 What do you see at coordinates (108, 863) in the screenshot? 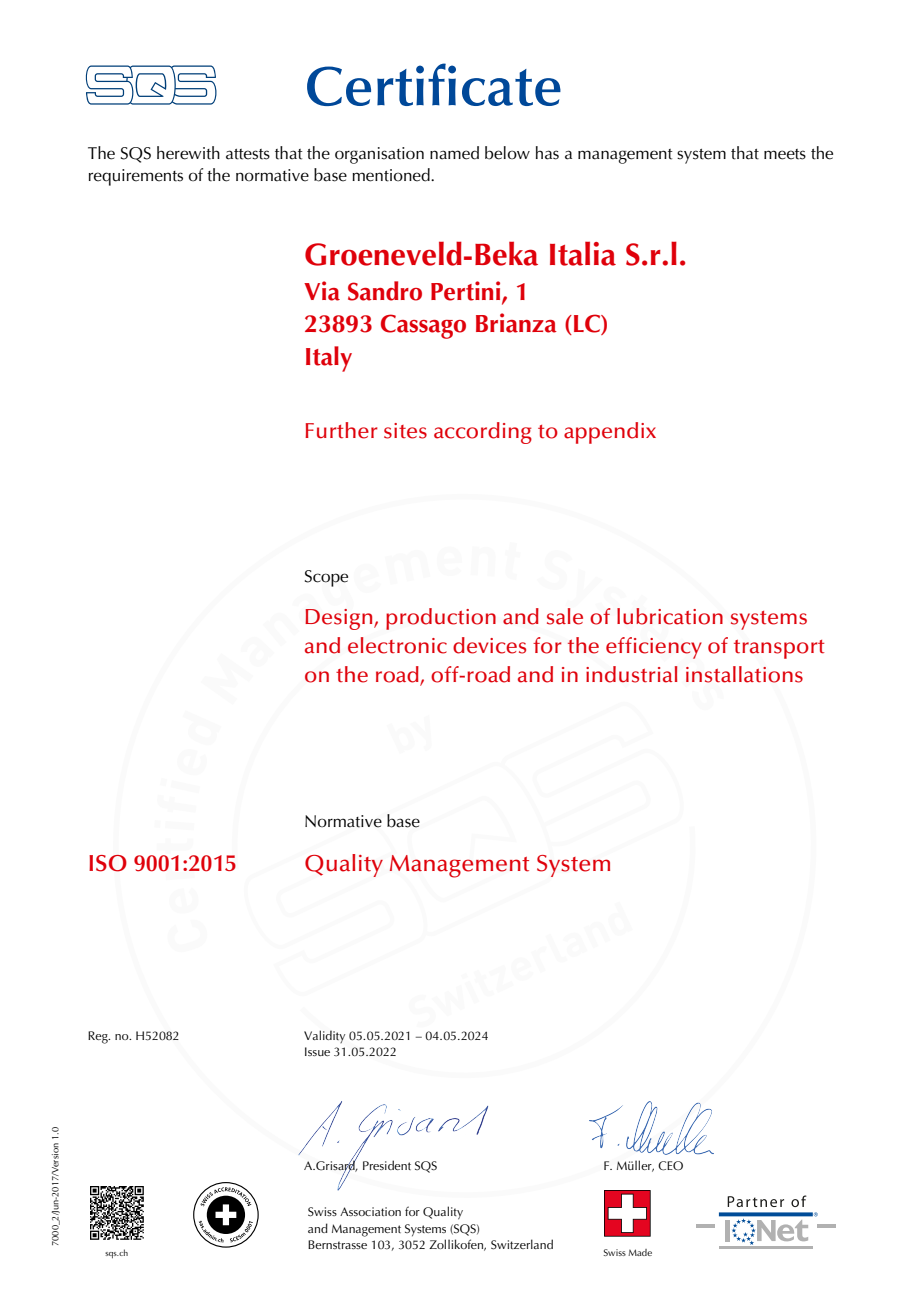
I see `ISO` at bounding box center [108, 863].
